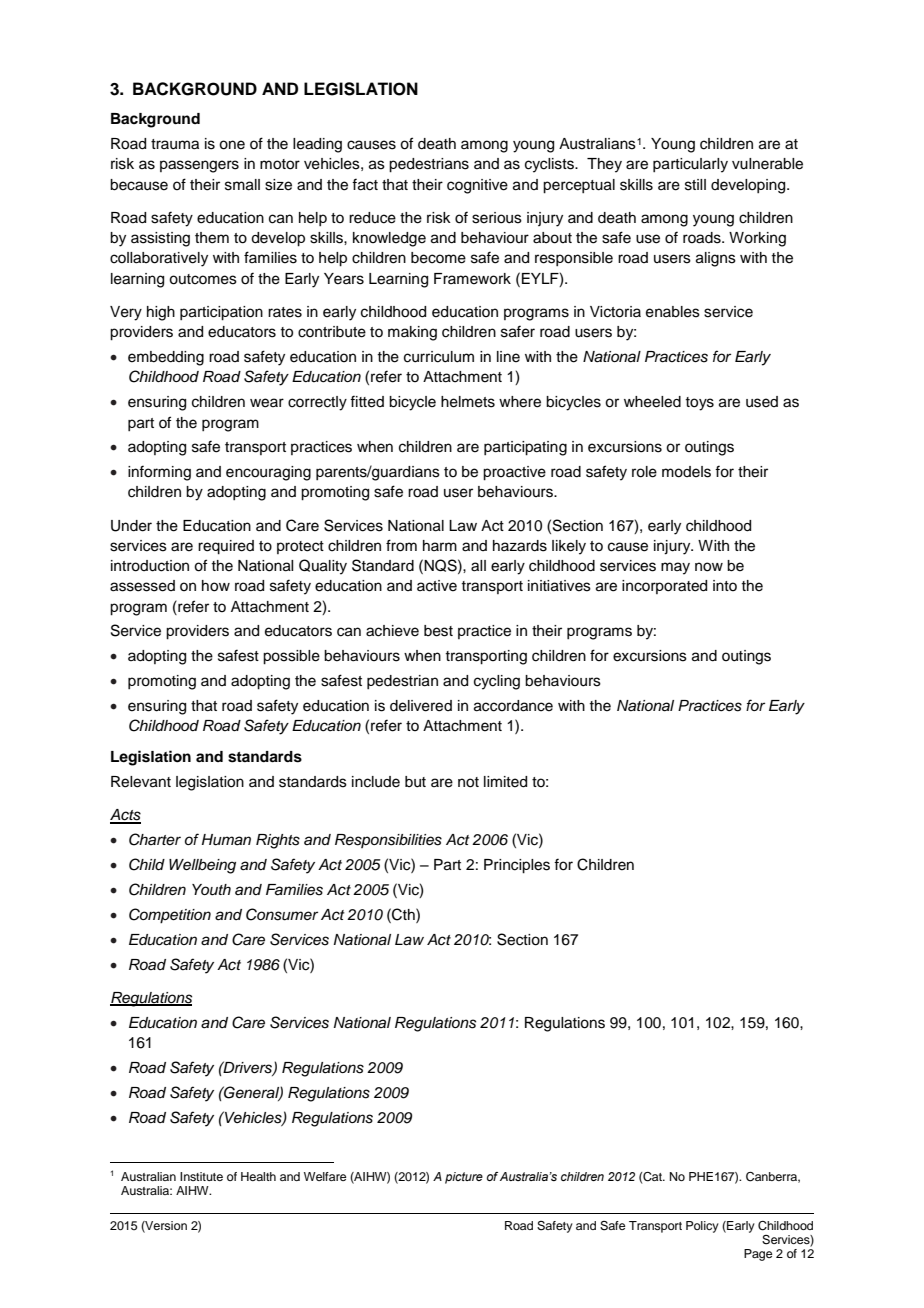 The image size is (924, 1308). What do you see at coordinates (477, 186) in the image?
I see `cognitive` at bounding box center [477, 186].
